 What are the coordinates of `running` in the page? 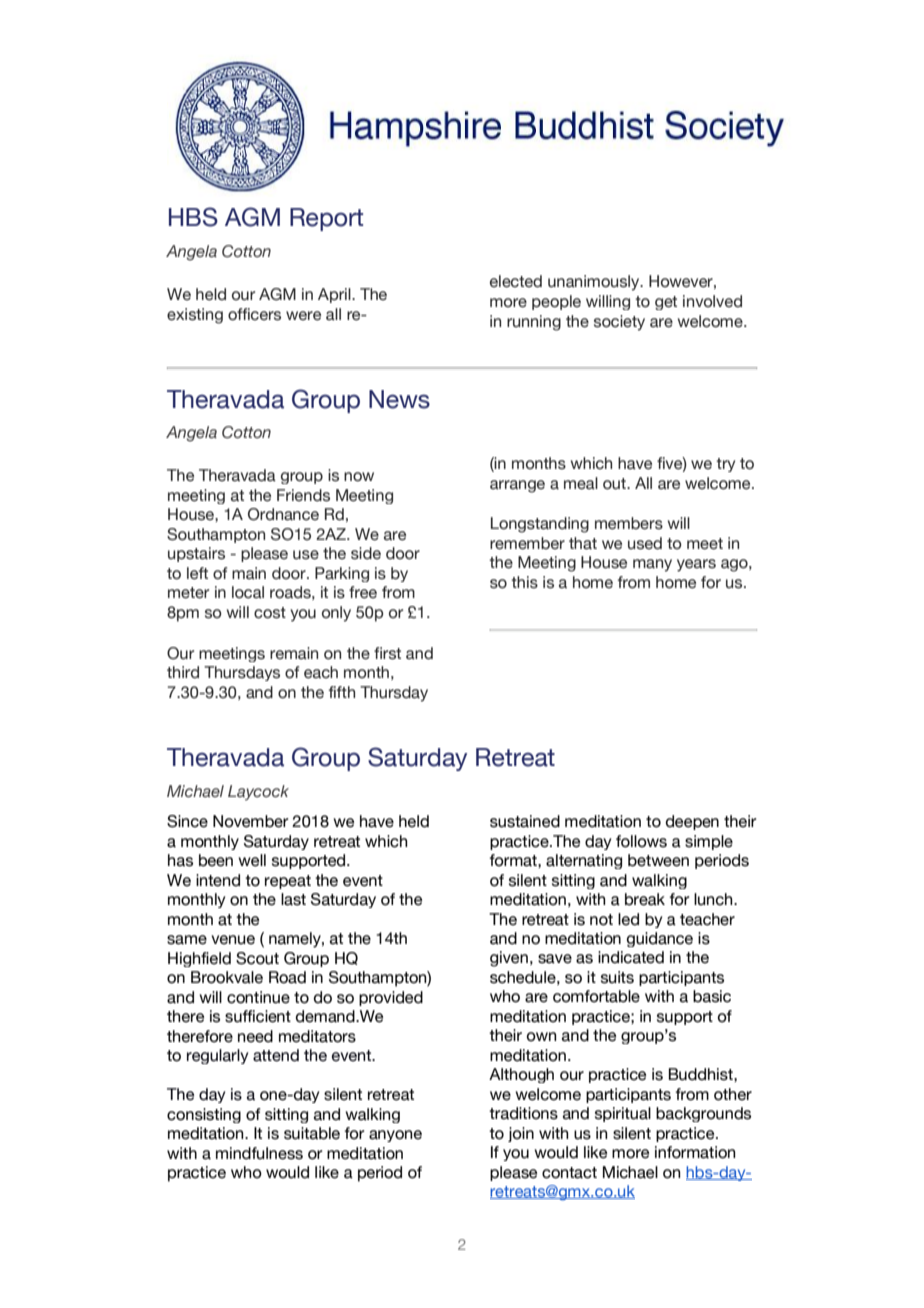 It's located at (534, 323).
